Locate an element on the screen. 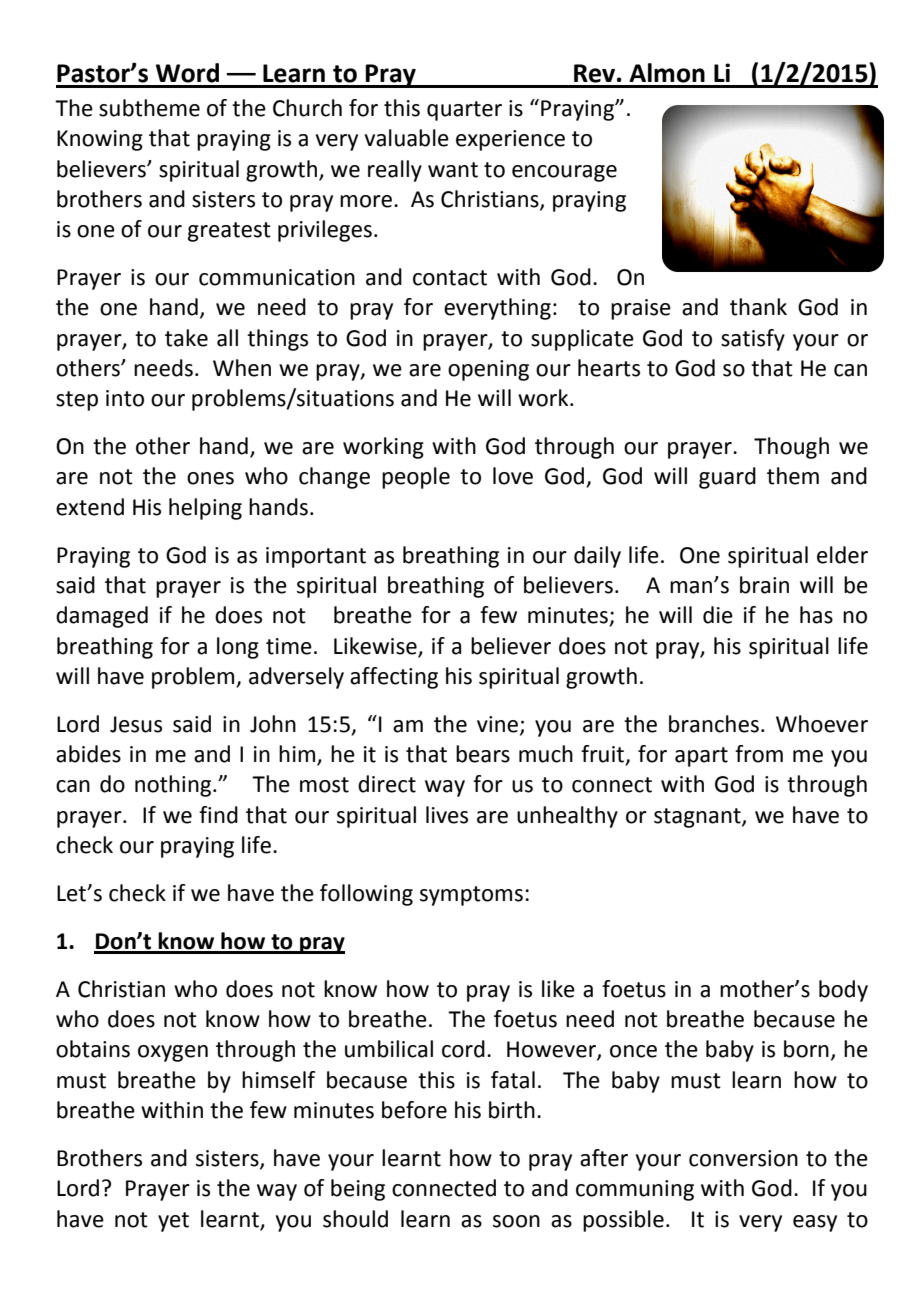 This screenshot has height=1308, width=924. long is located at coordinates (238, 648).
